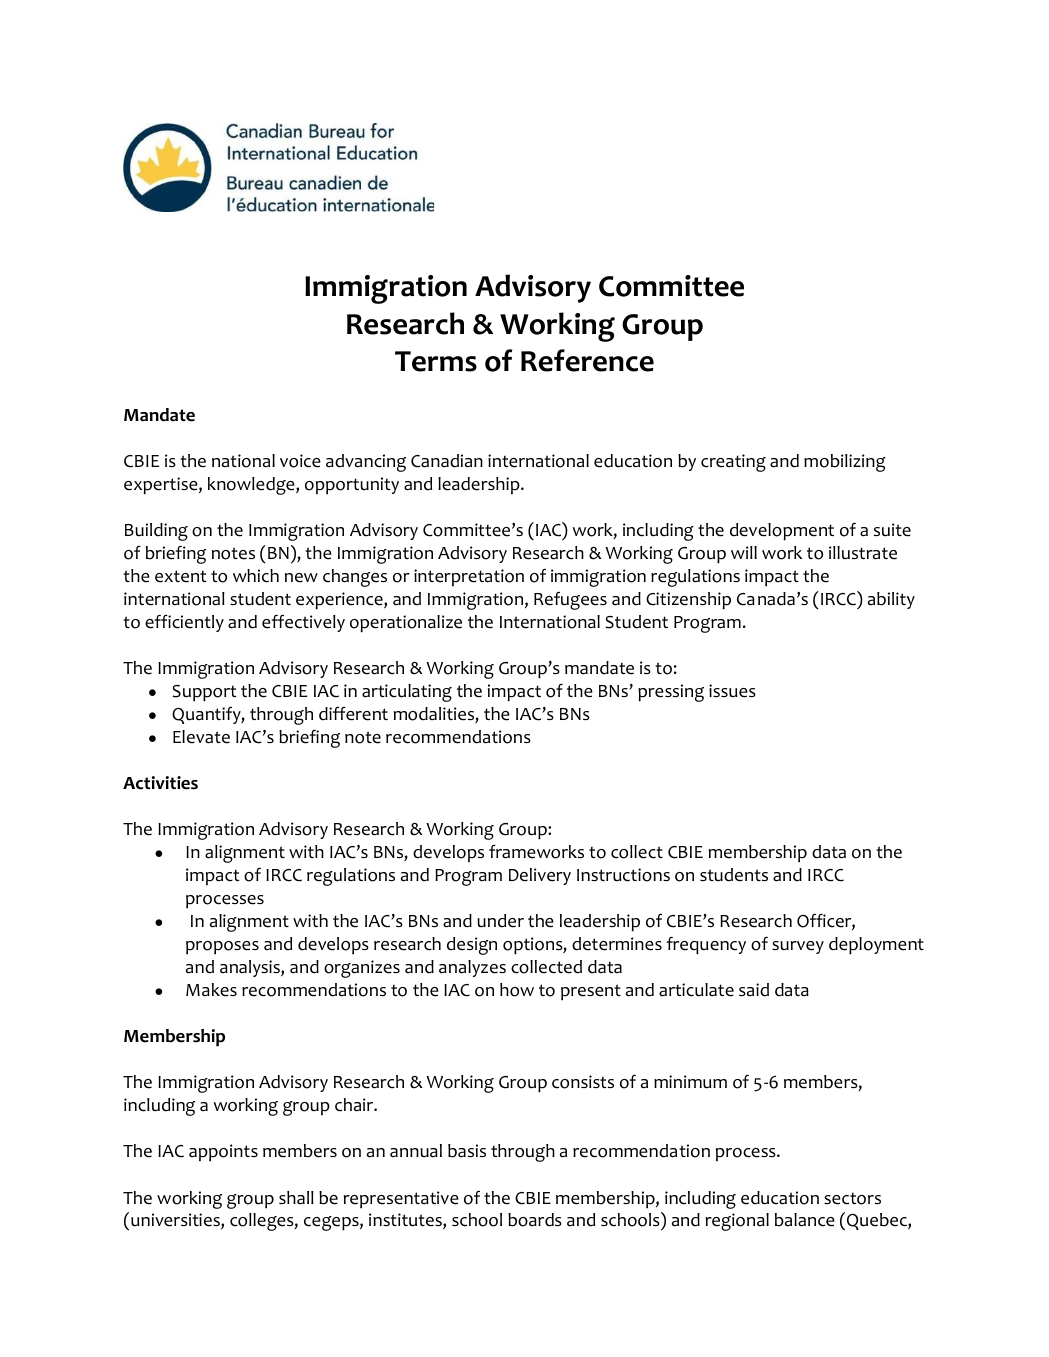 This document has height=1357, width=1049. What do you see at coordinates (204, 693) in the document?
I see `Support` at bounding box center [204, 693].
